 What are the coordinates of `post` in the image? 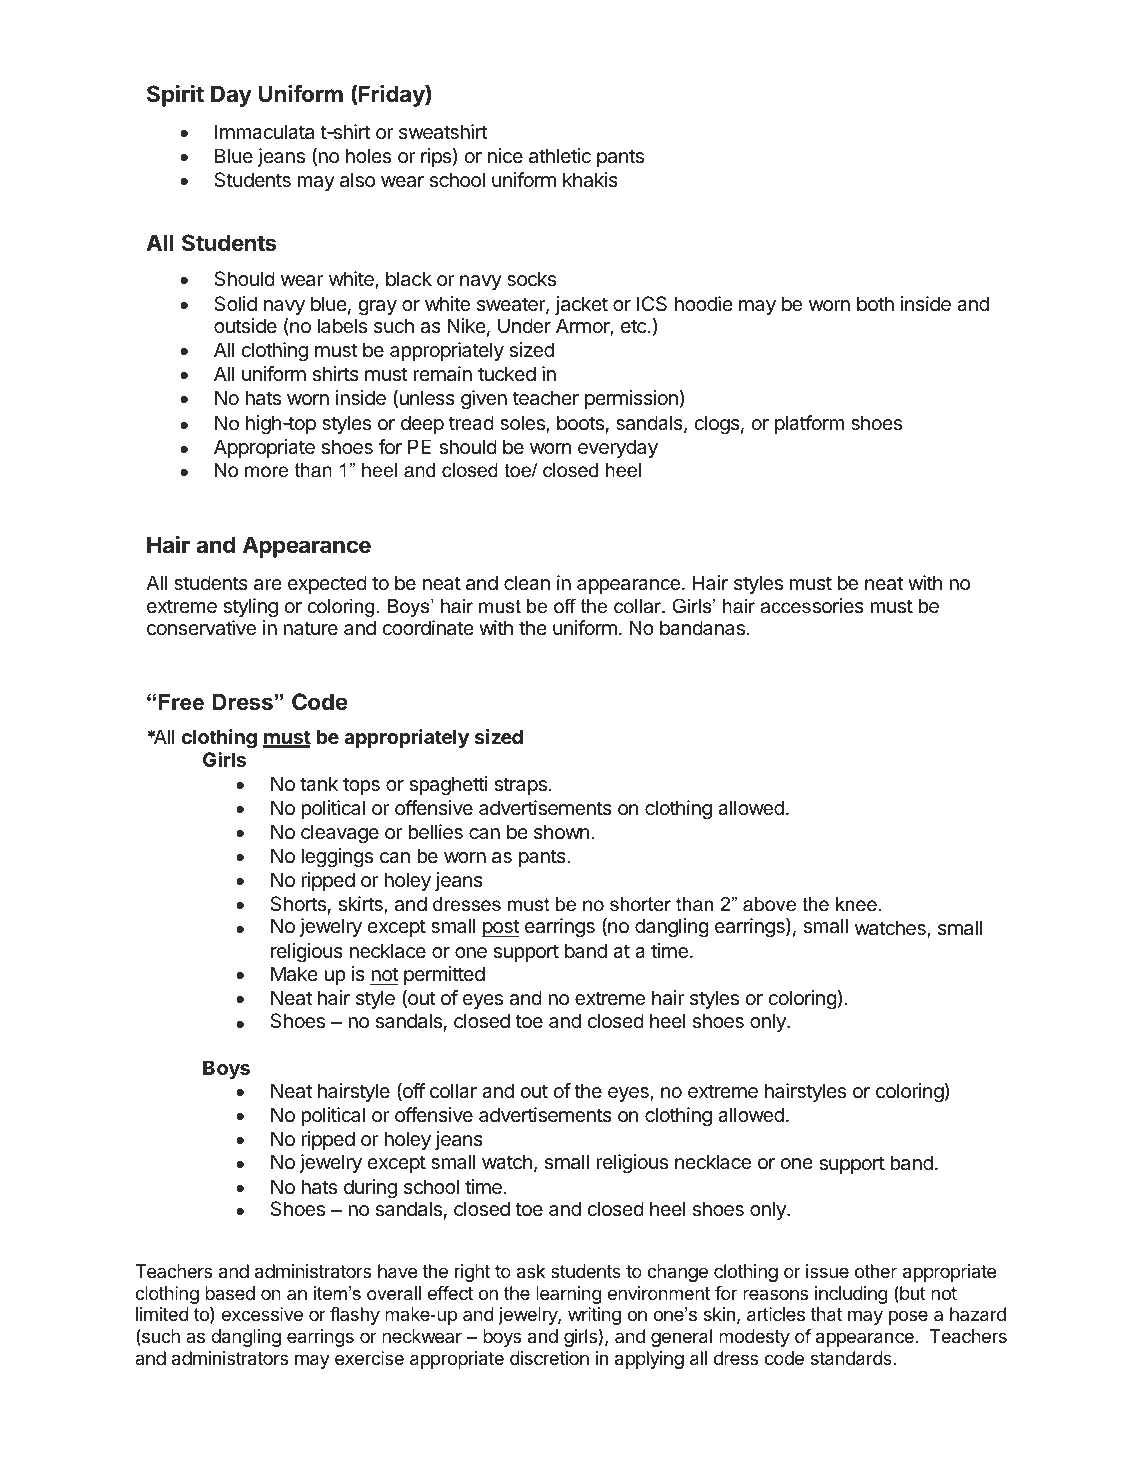 It's located at (501, 928).
